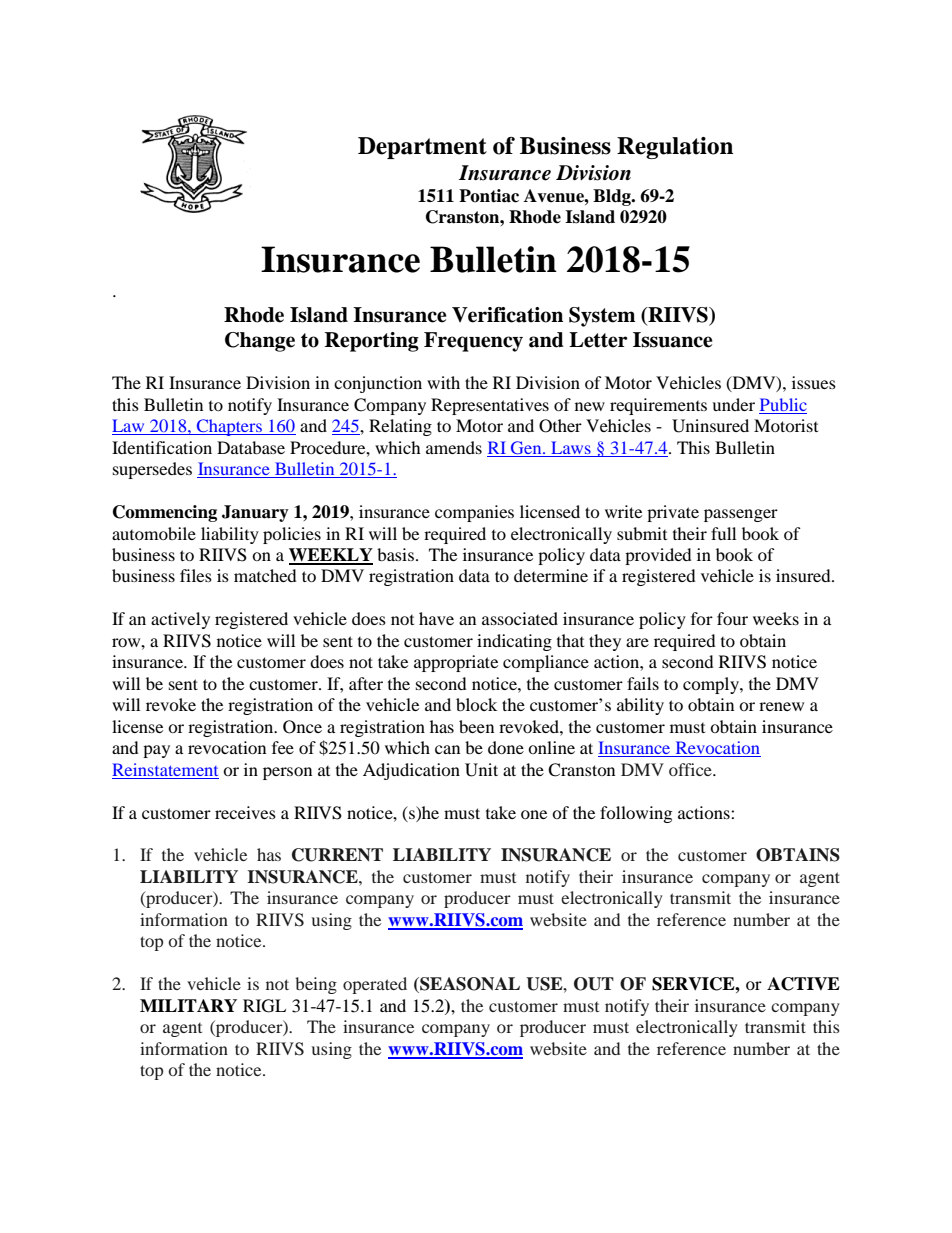 This document has width=952, height=1233. Describe the element at coordinates (245, 812) in the document. I see `receives` at that location.
